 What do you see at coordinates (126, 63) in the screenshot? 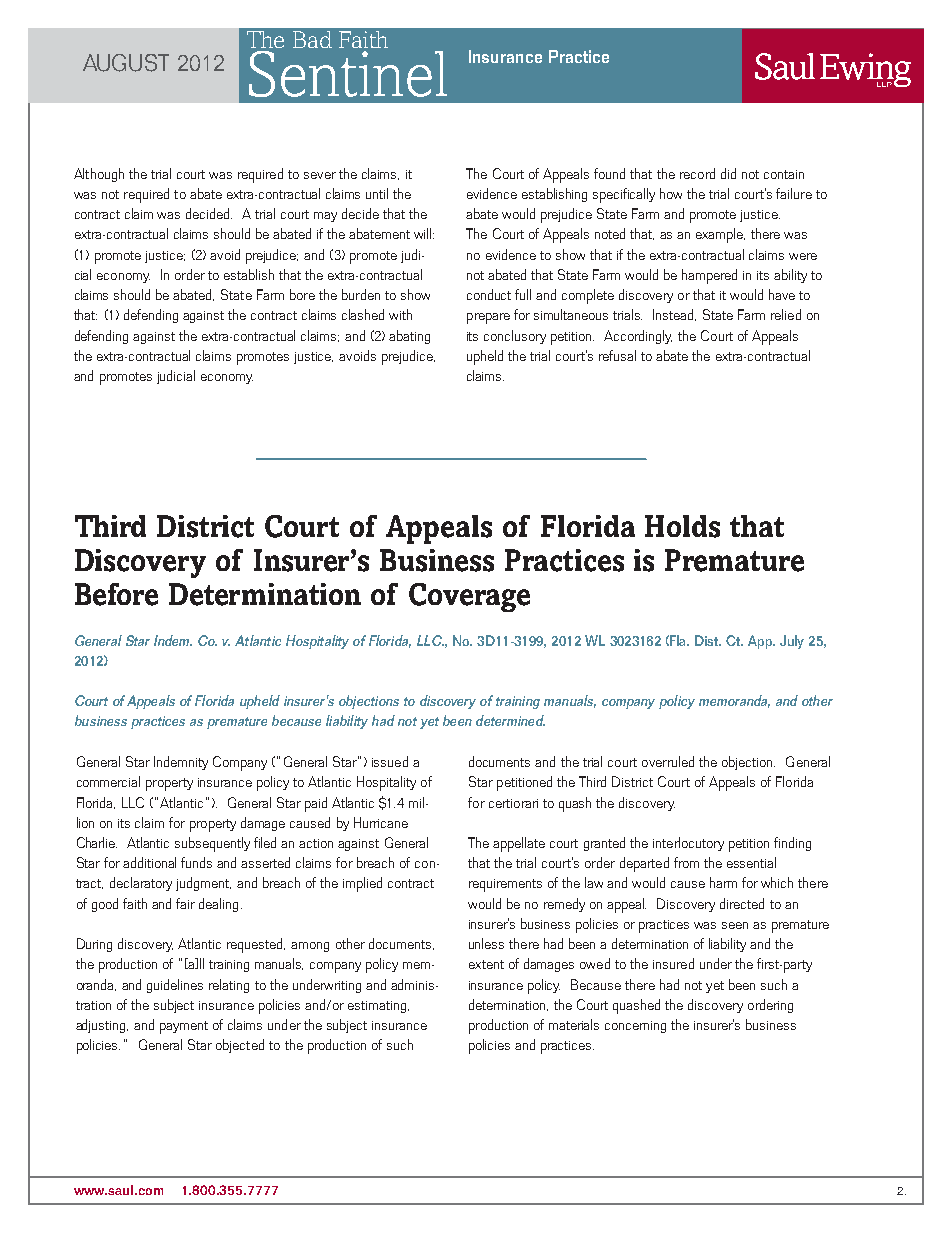
I see `AUGUST` at bounding box center [126, 63].
